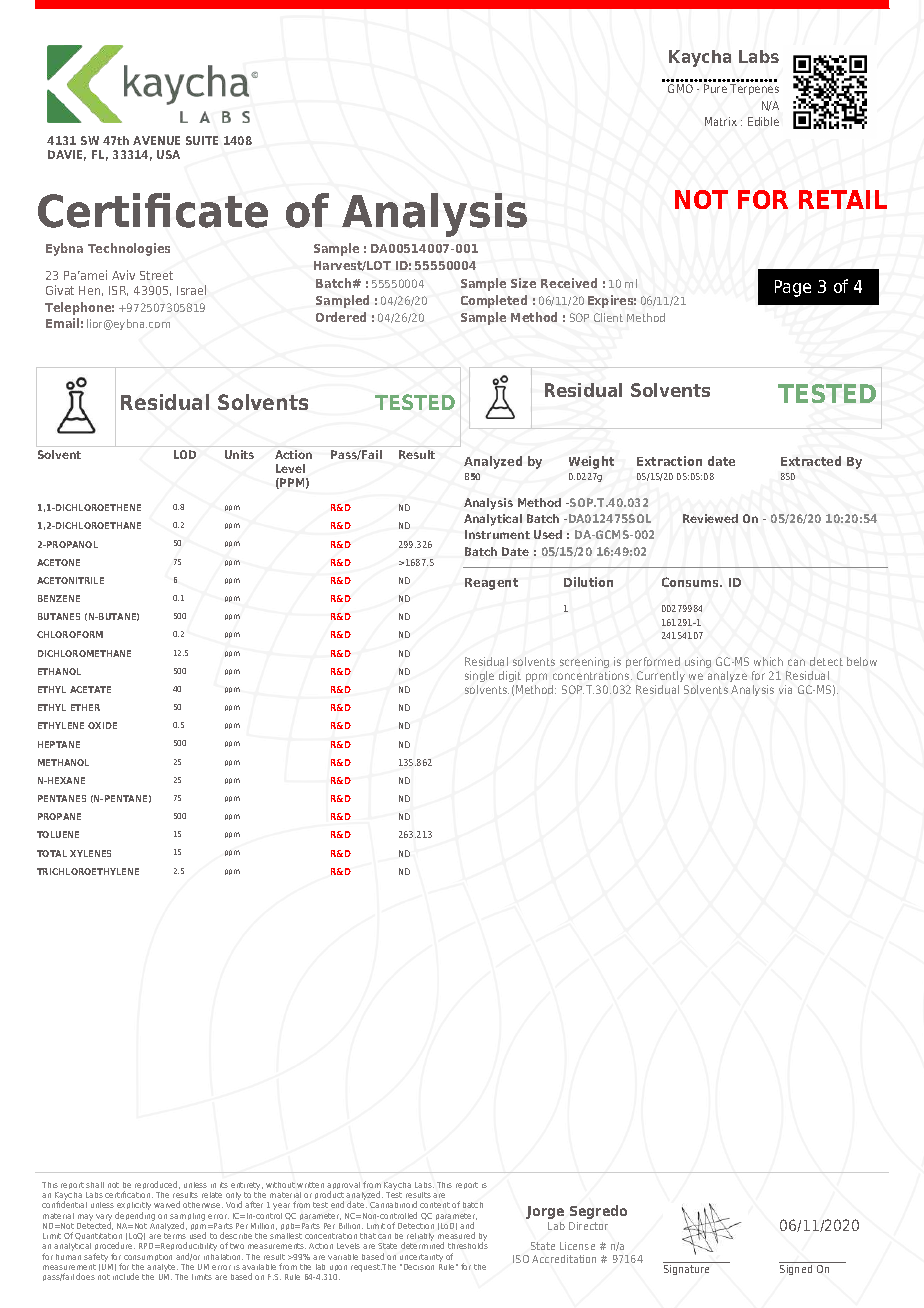 The height and width of the screenshot is (1308, 924). Describe the element at coordinates (523, 283) in the screenshot. I see `Size` at that location.
